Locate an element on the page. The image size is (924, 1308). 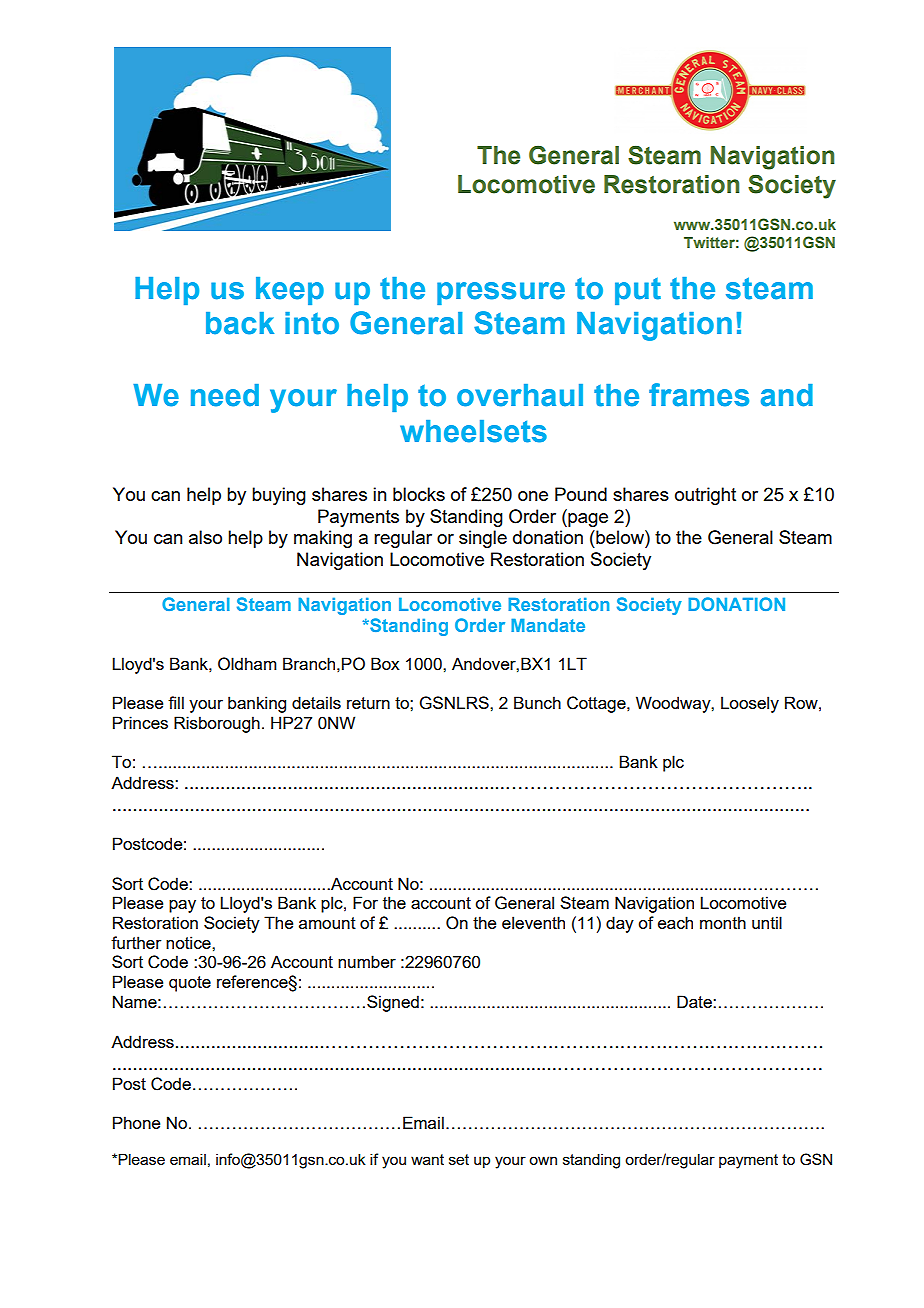
outright is located at coordinates (705, 496).
